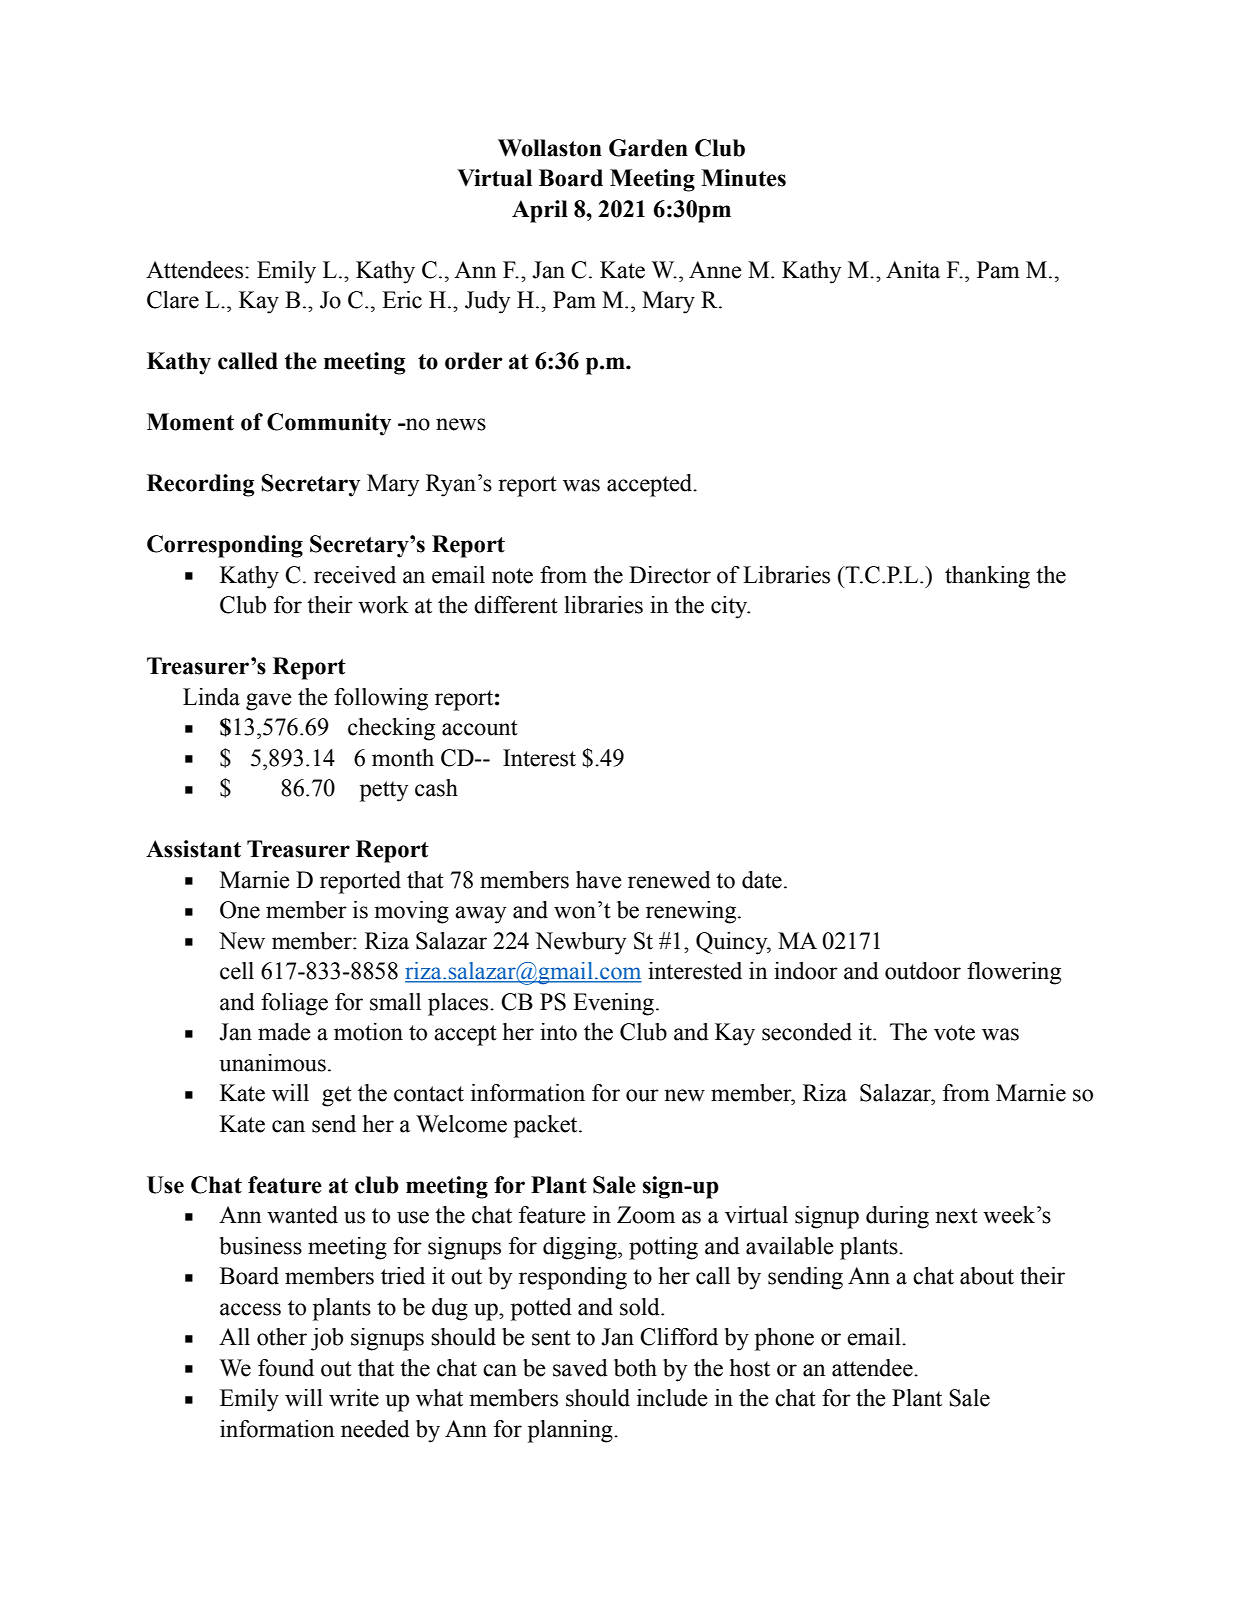  What do you see at coordinates (987, 577) in the screenshot?
I see `thanking` at bounding box center [987, 577].
